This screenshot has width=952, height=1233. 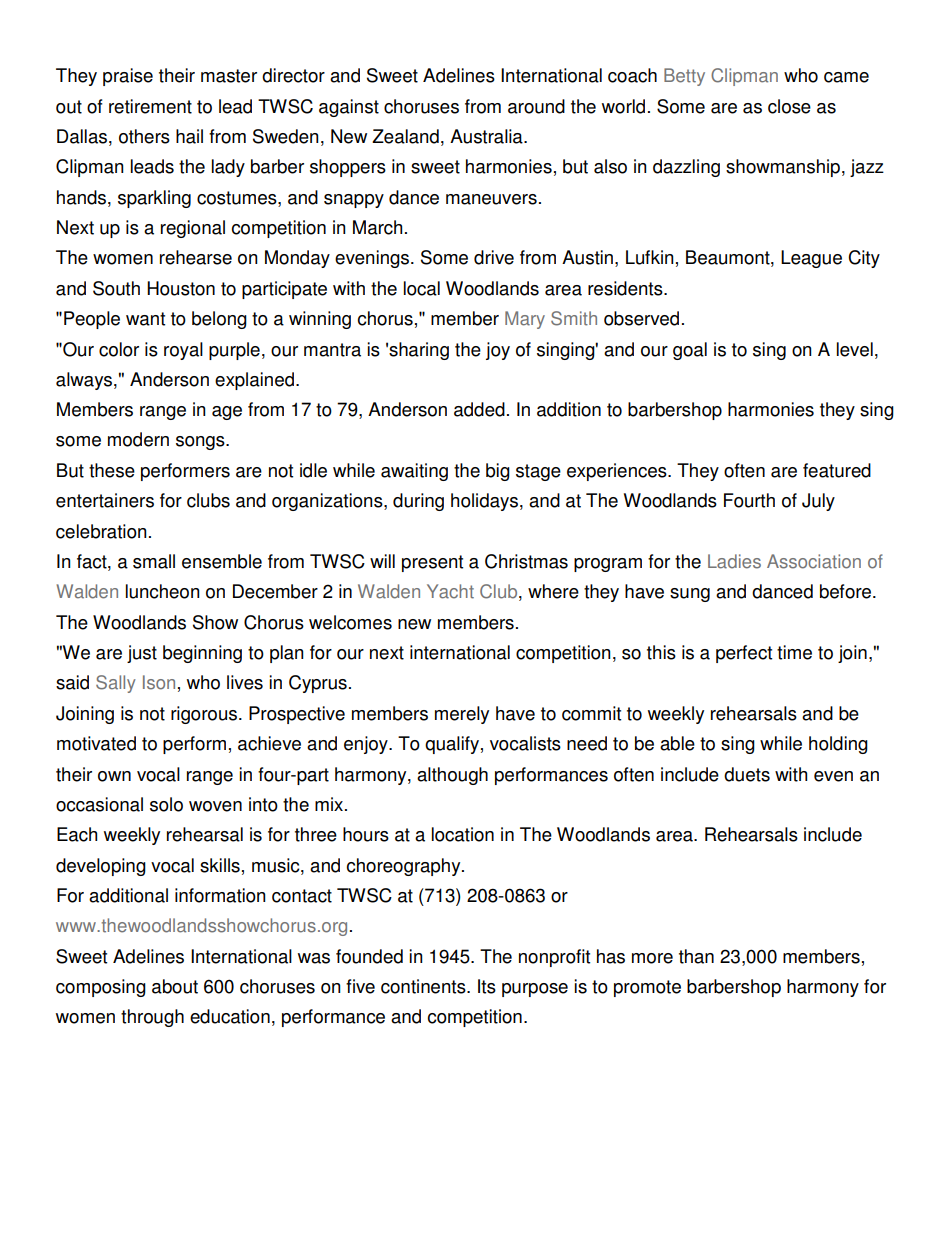 I want to click on Australia, so click(x=487, y=136).
